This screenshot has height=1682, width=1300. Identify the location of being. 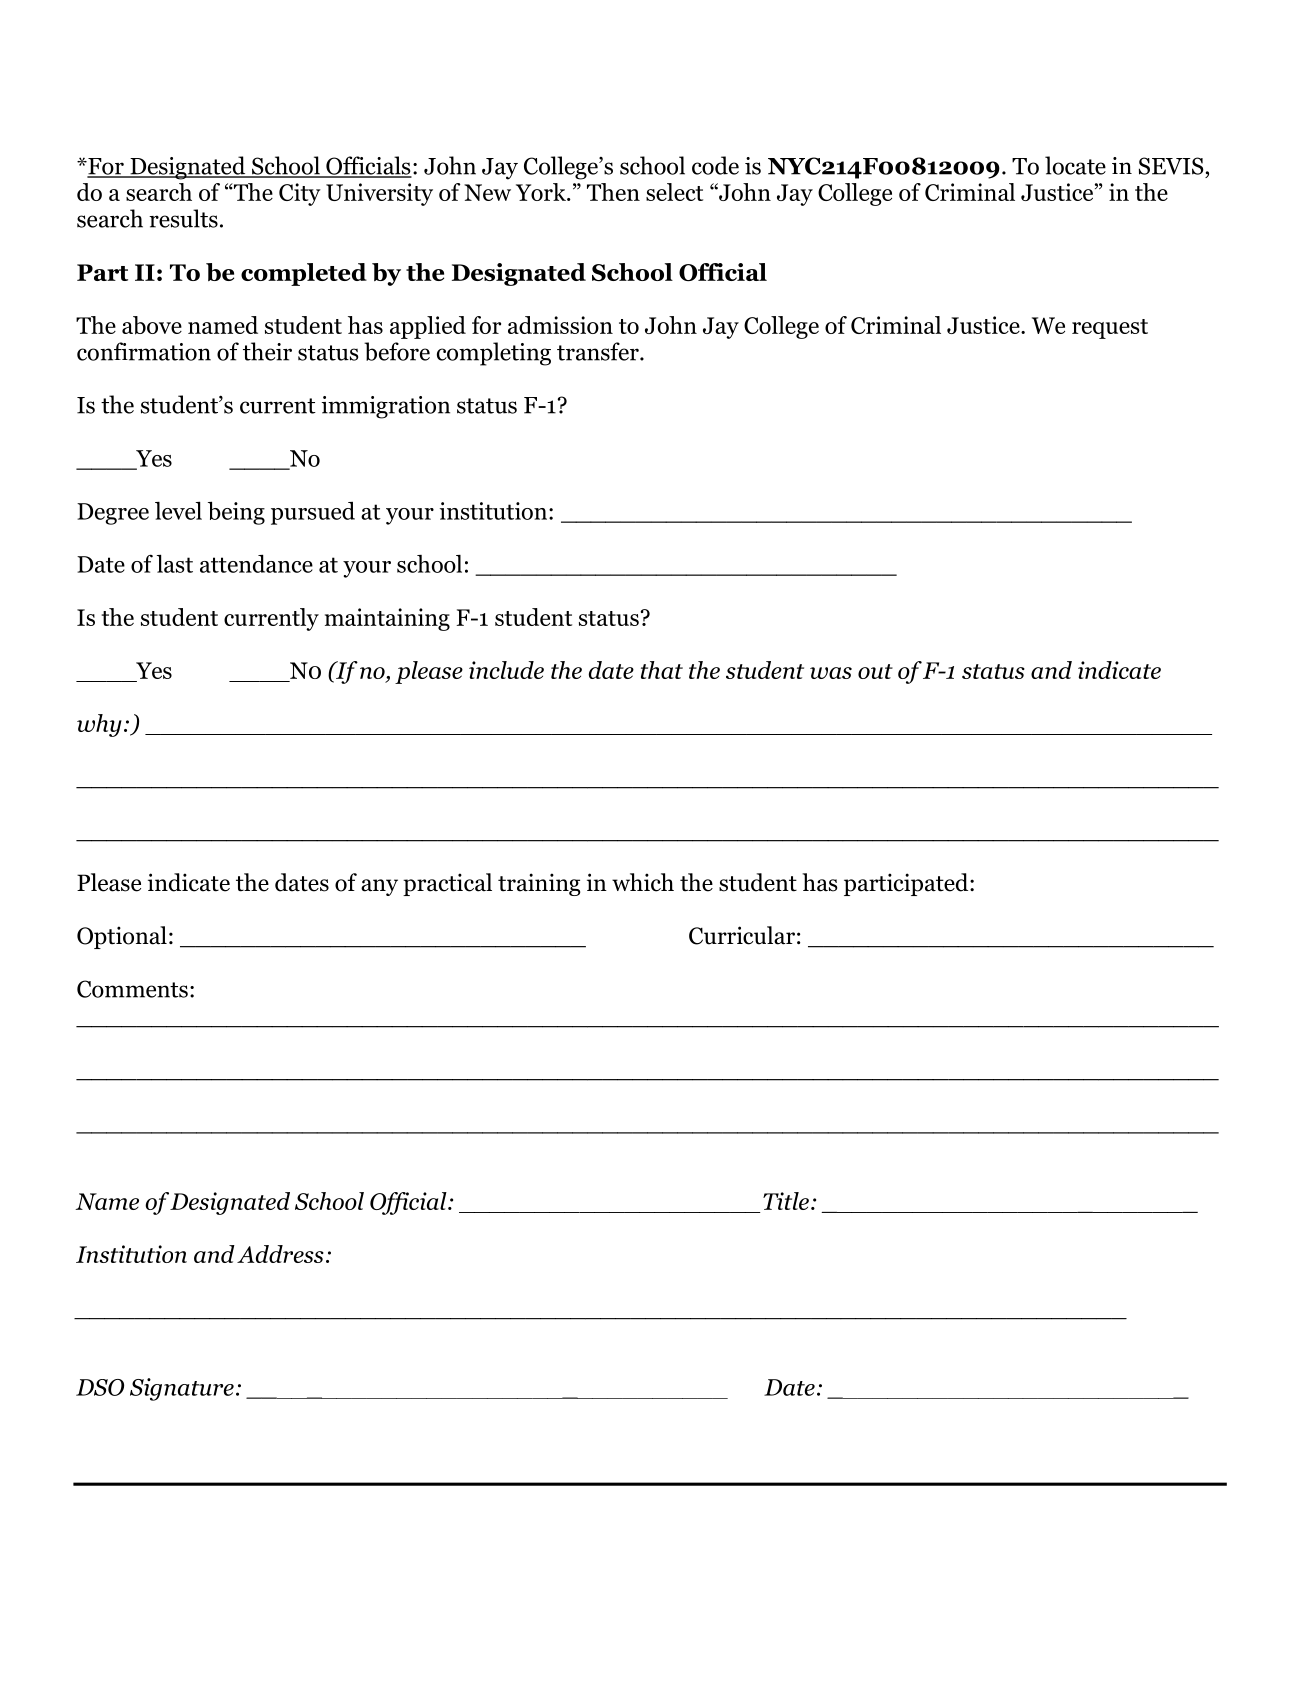
(236, 513).
